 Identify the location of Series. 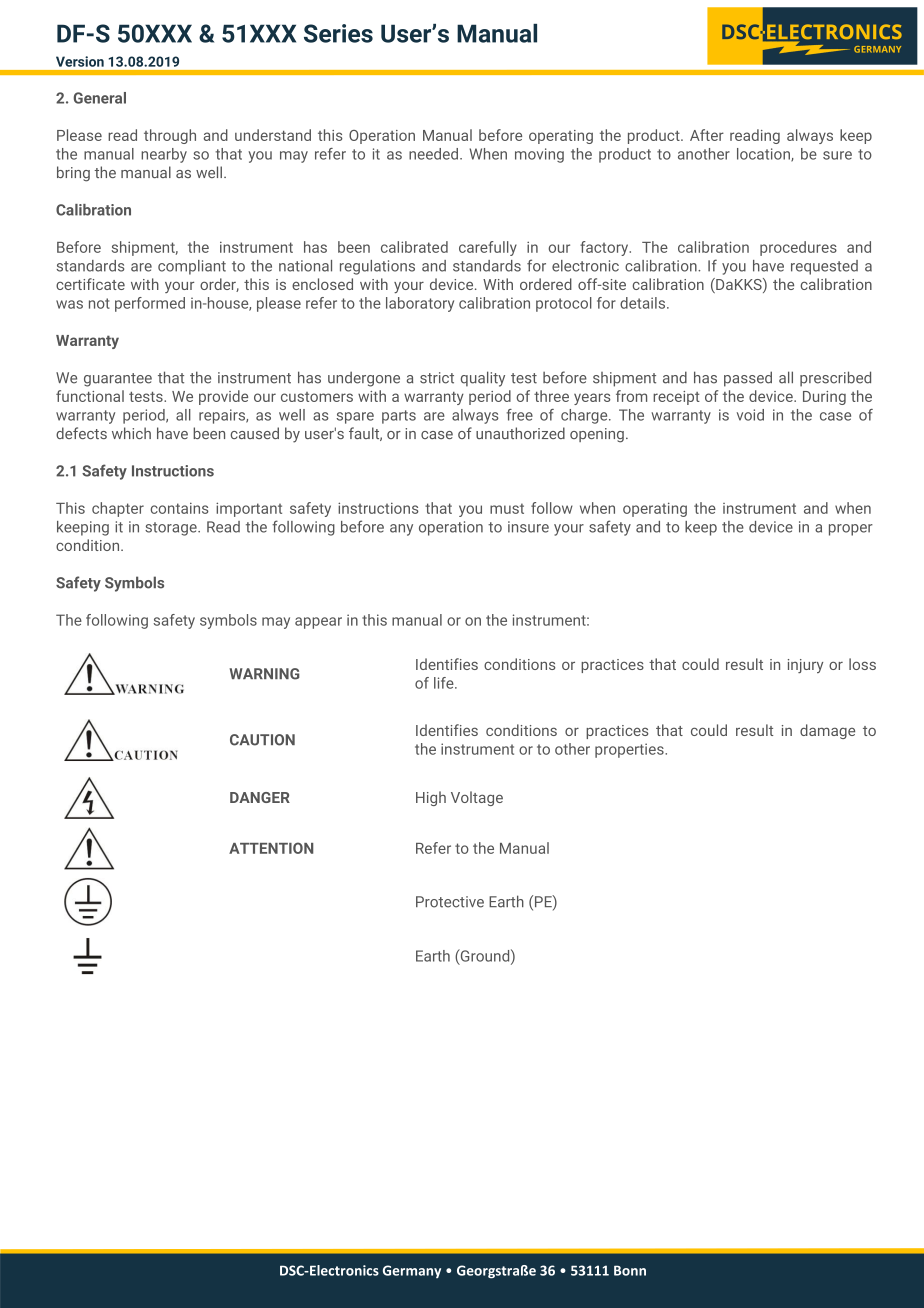
(338, 33).
